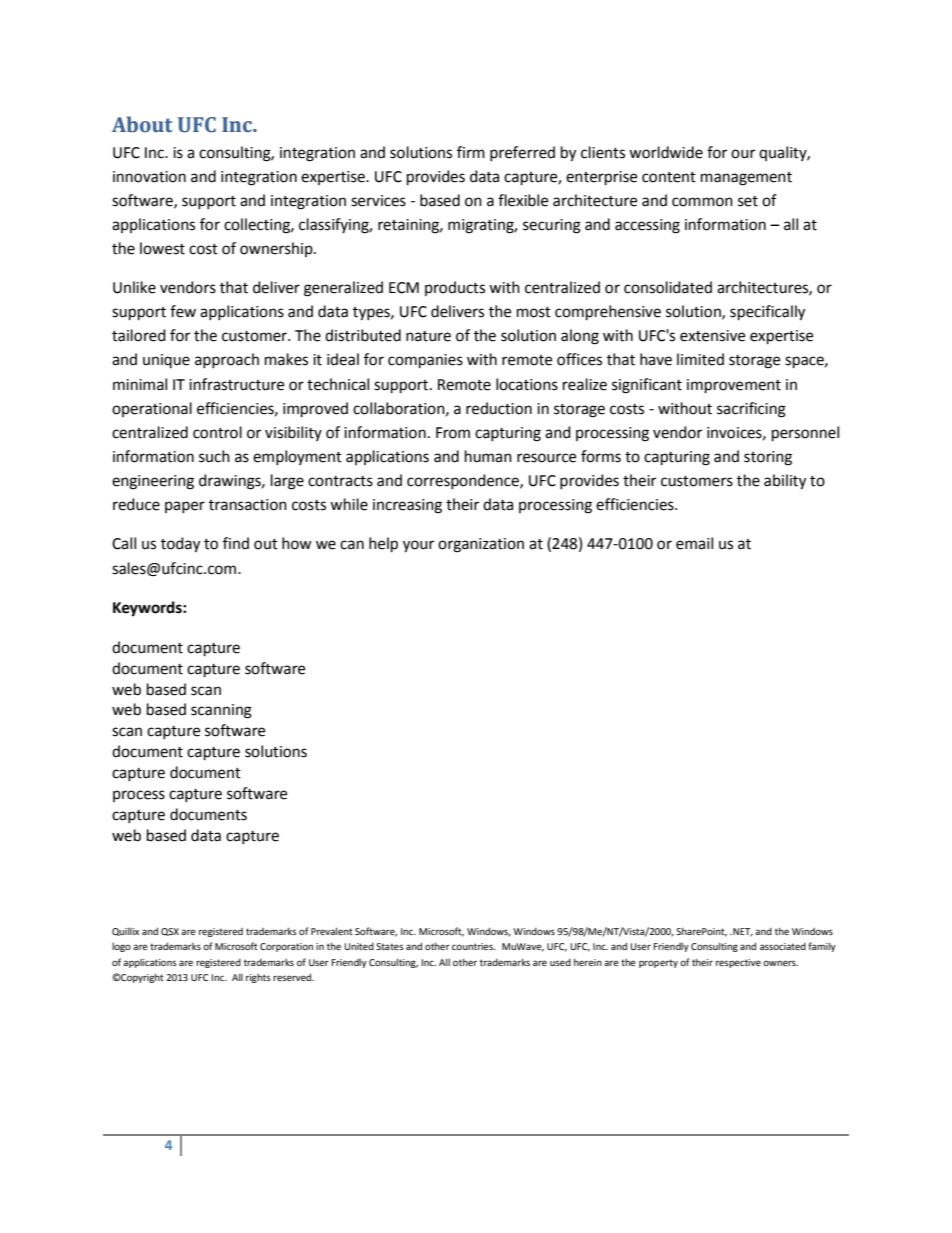 This screenshot has width=952, height=1233. I want to click on firm, so click(471, 152).
